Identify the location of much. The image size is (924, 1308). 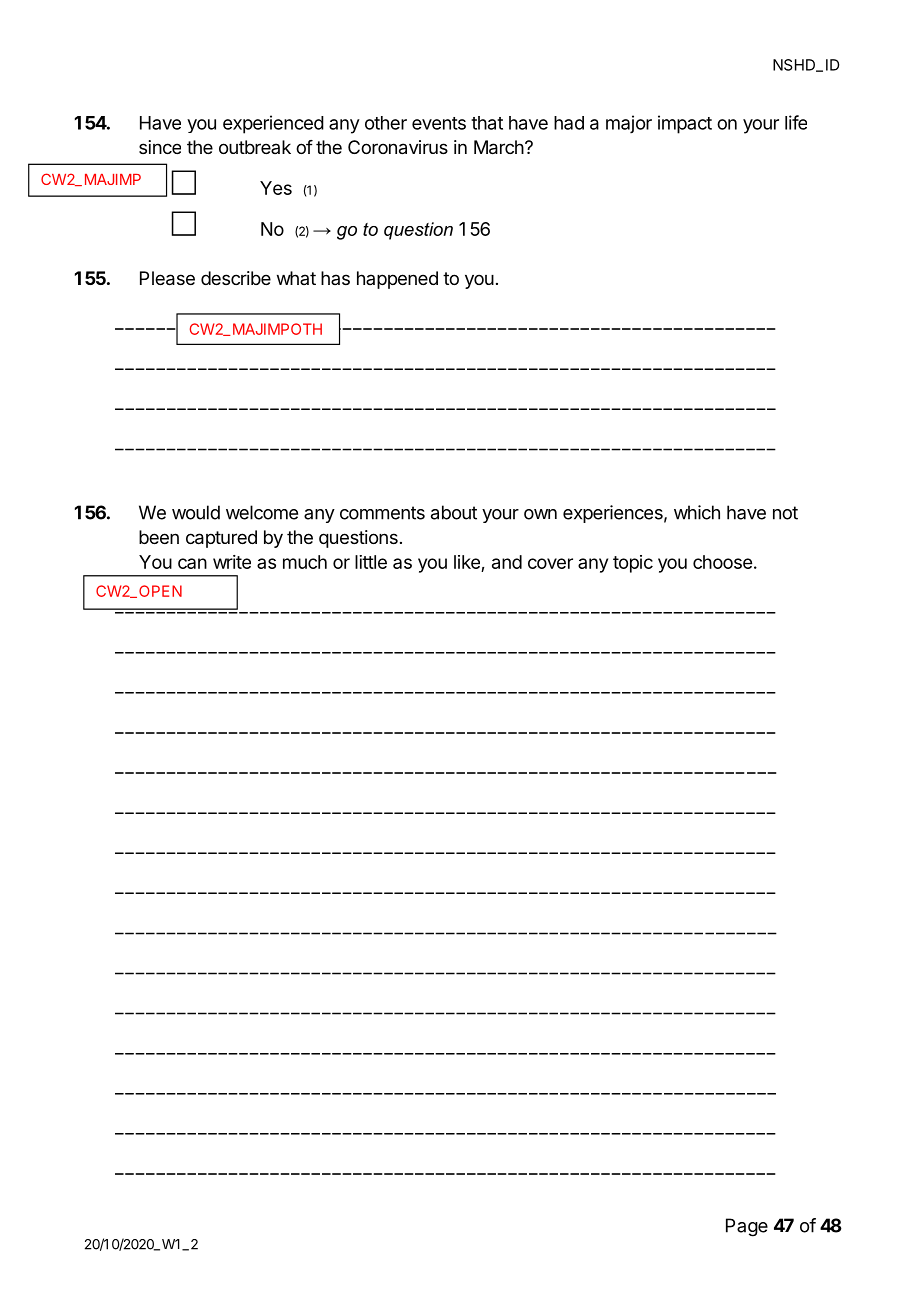
(305, 562).
